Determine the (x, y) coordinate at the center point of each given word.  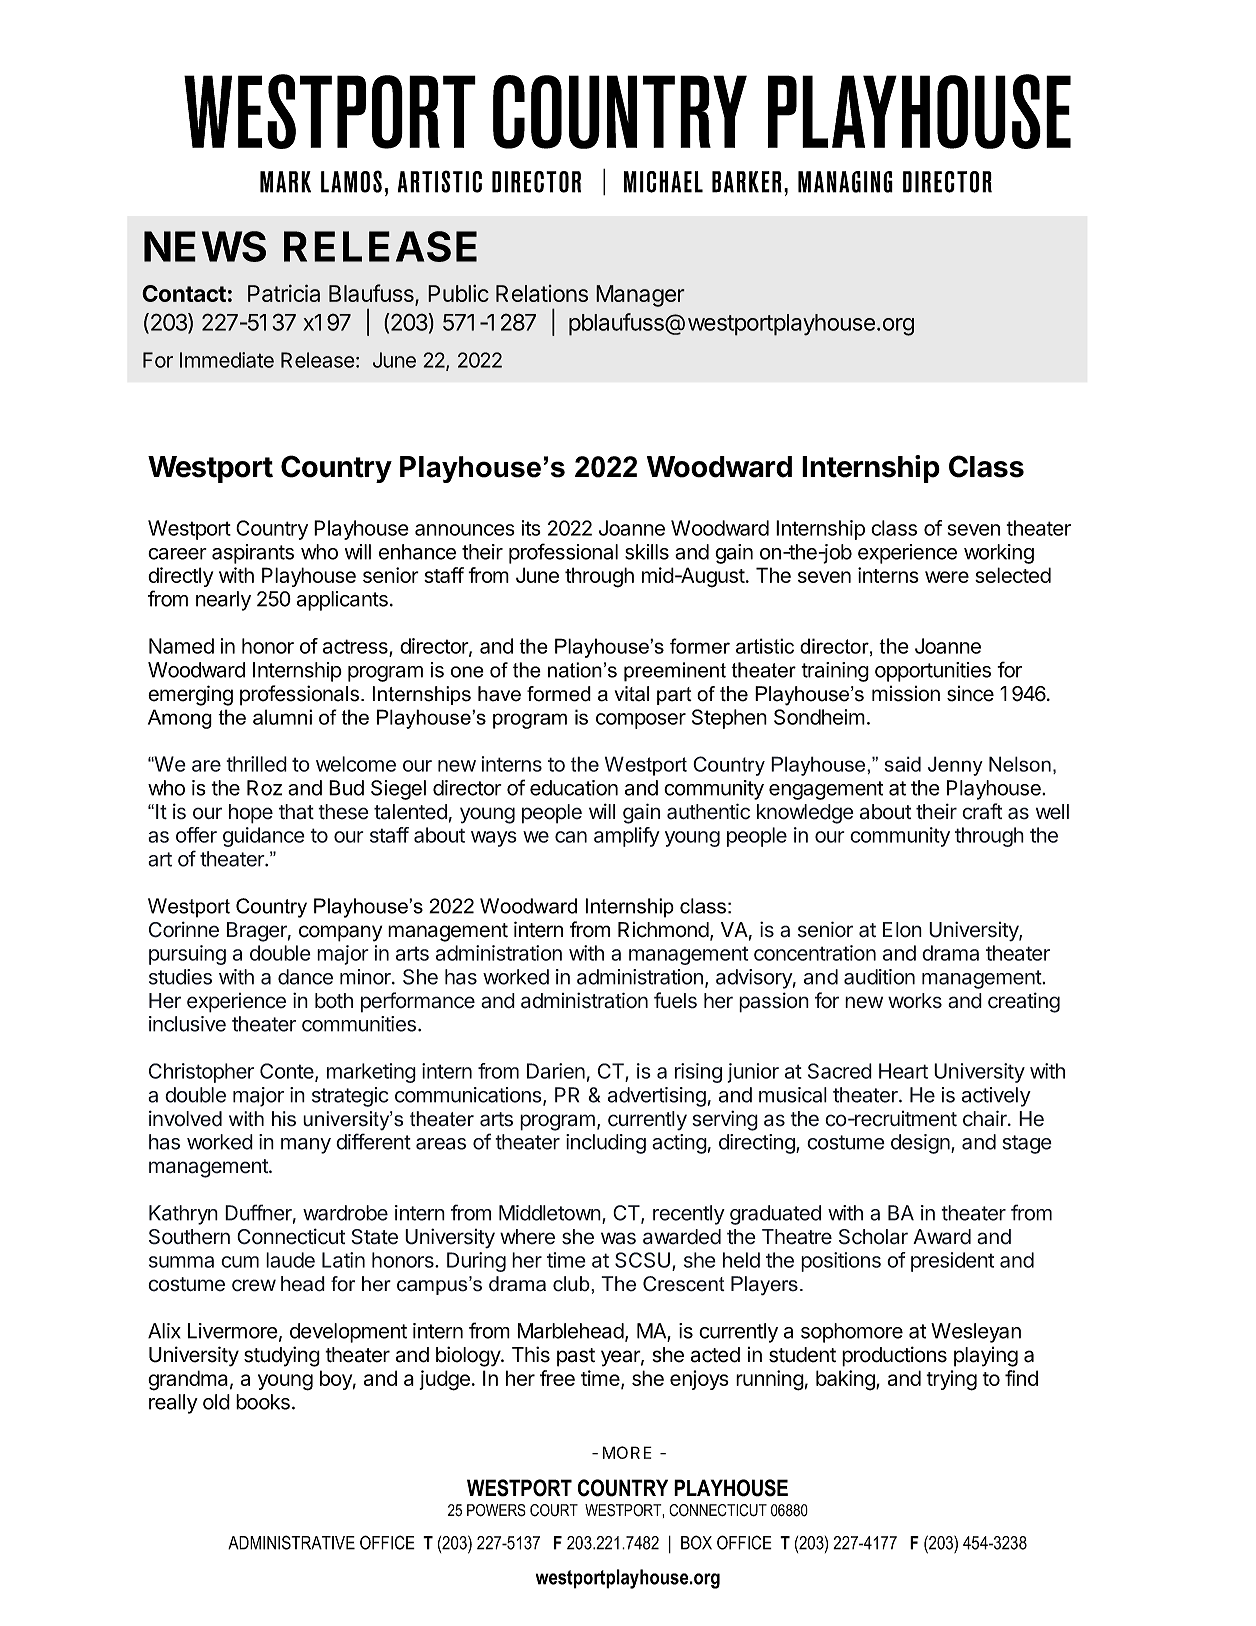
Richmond (663, 930)
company (340, 933)
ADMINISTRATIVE (291, 1542)
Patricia (284, 293)
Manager (640, 296)
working (999, 554)
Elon (902, 930)
